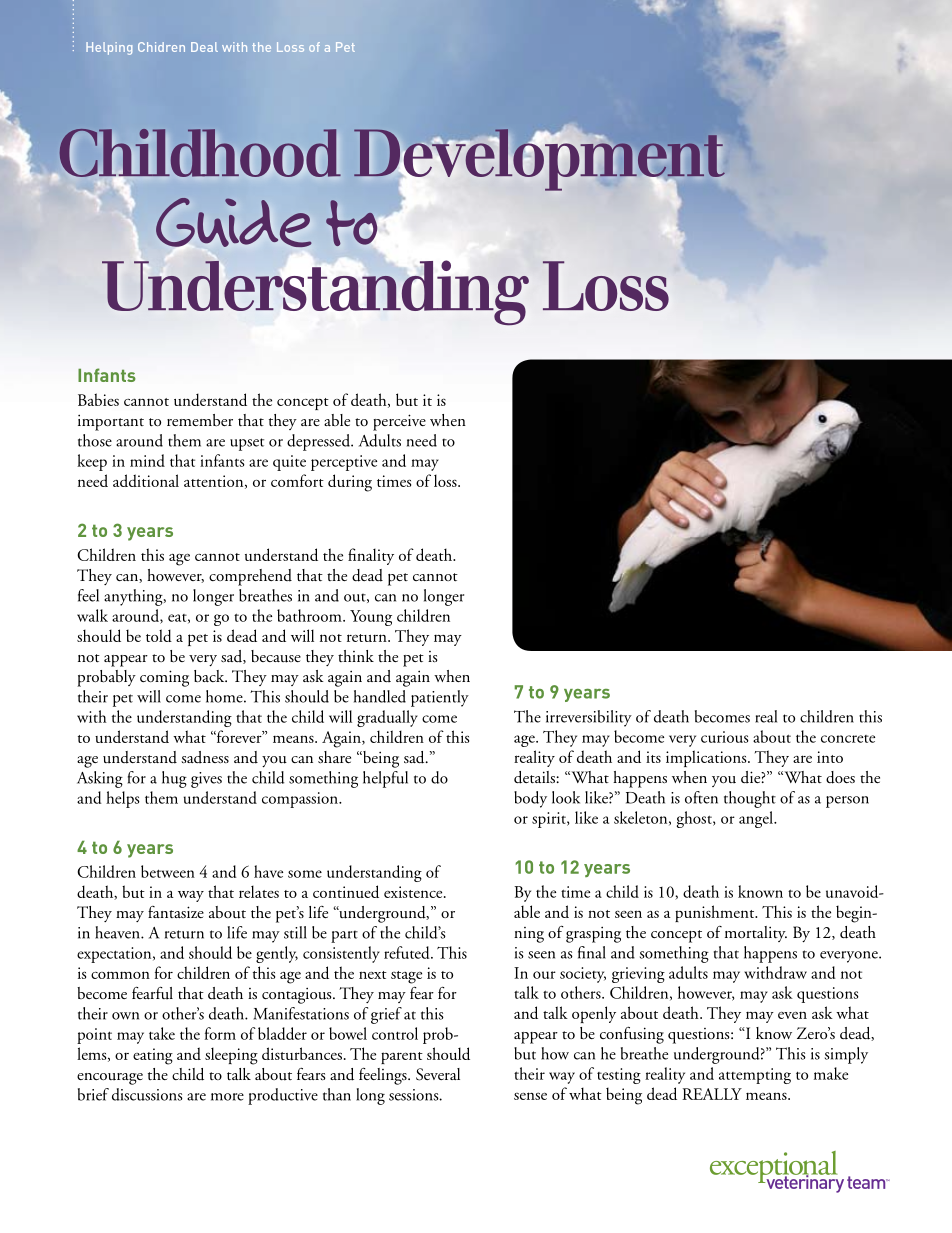 The width and height of the image is (952, 1233). Describe the element at coordinates (233, 224) in the image. I see `Guide` at that location.
